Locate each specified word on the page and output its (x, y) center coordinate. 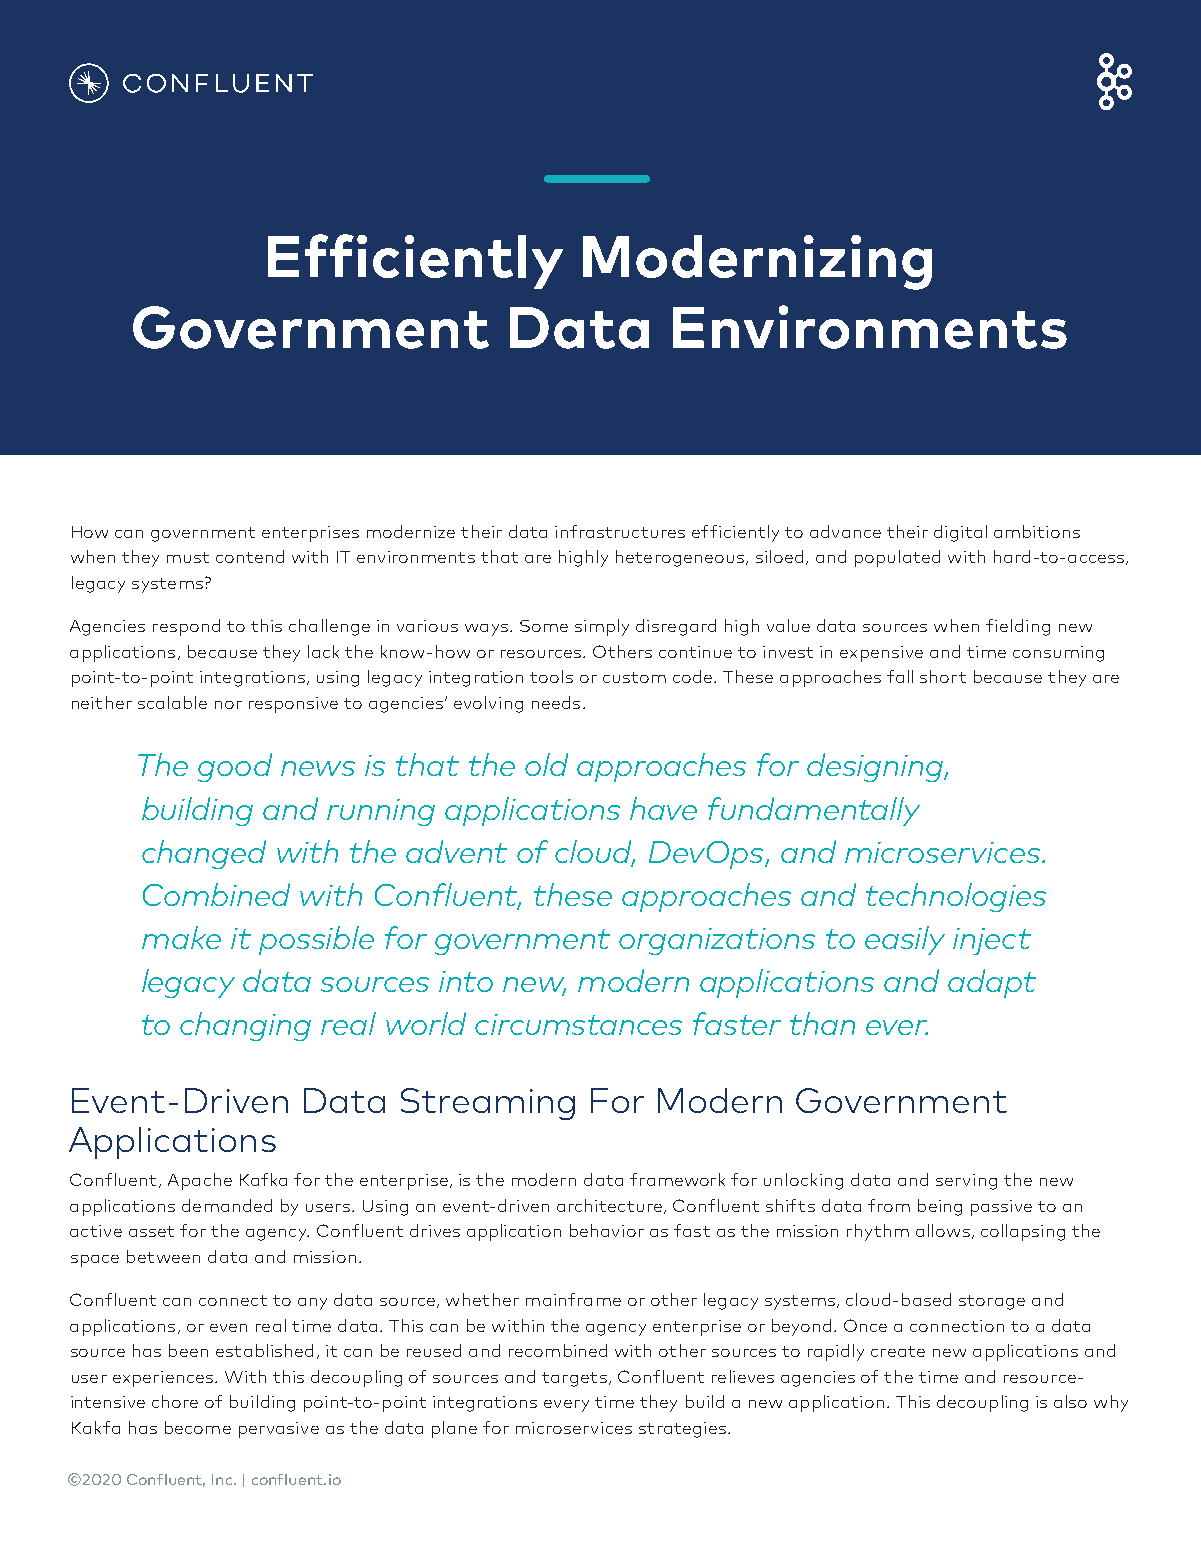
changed (204, 854)
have (663, 808)
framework (677, 1179)
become (198, 1427)
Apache (200, 1181)
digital (960, 533)
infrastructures (620, 531)
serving (966, 1182)
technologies (956, 897)
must (188, 557)
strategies (684, 1430)
